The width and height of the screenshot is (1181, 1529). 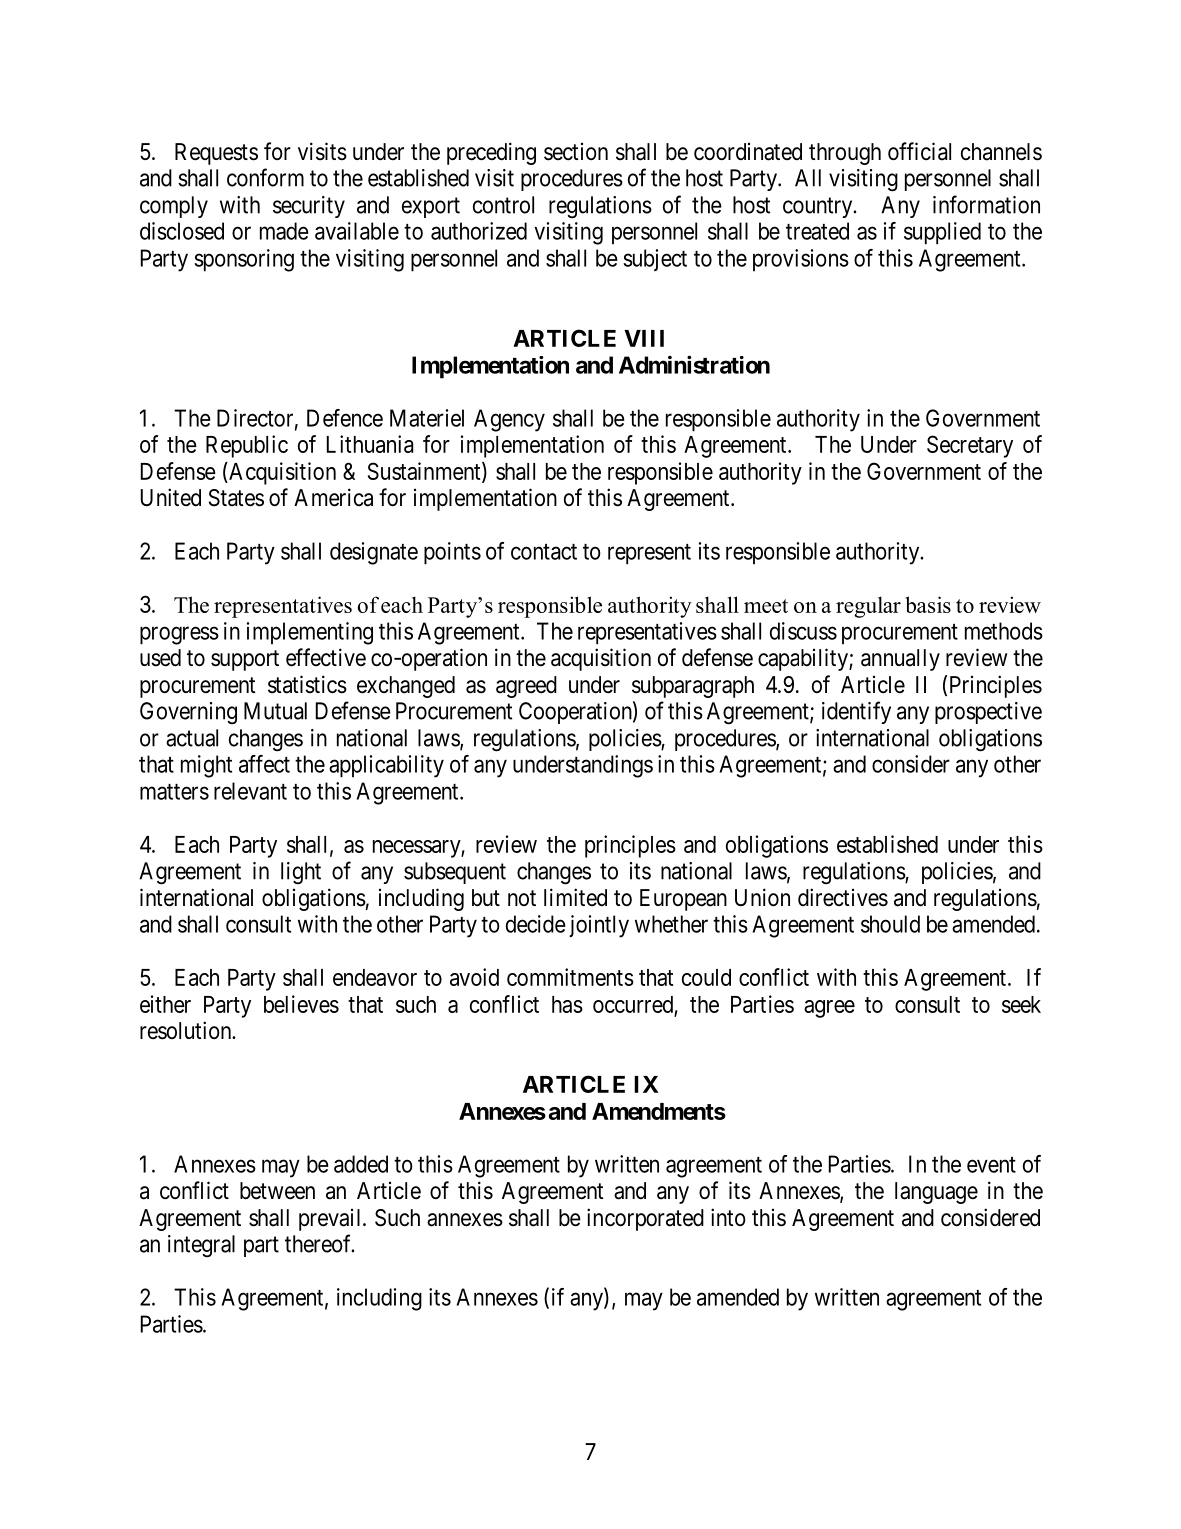 I want to click on believes, so click(x=301, y=1004).
